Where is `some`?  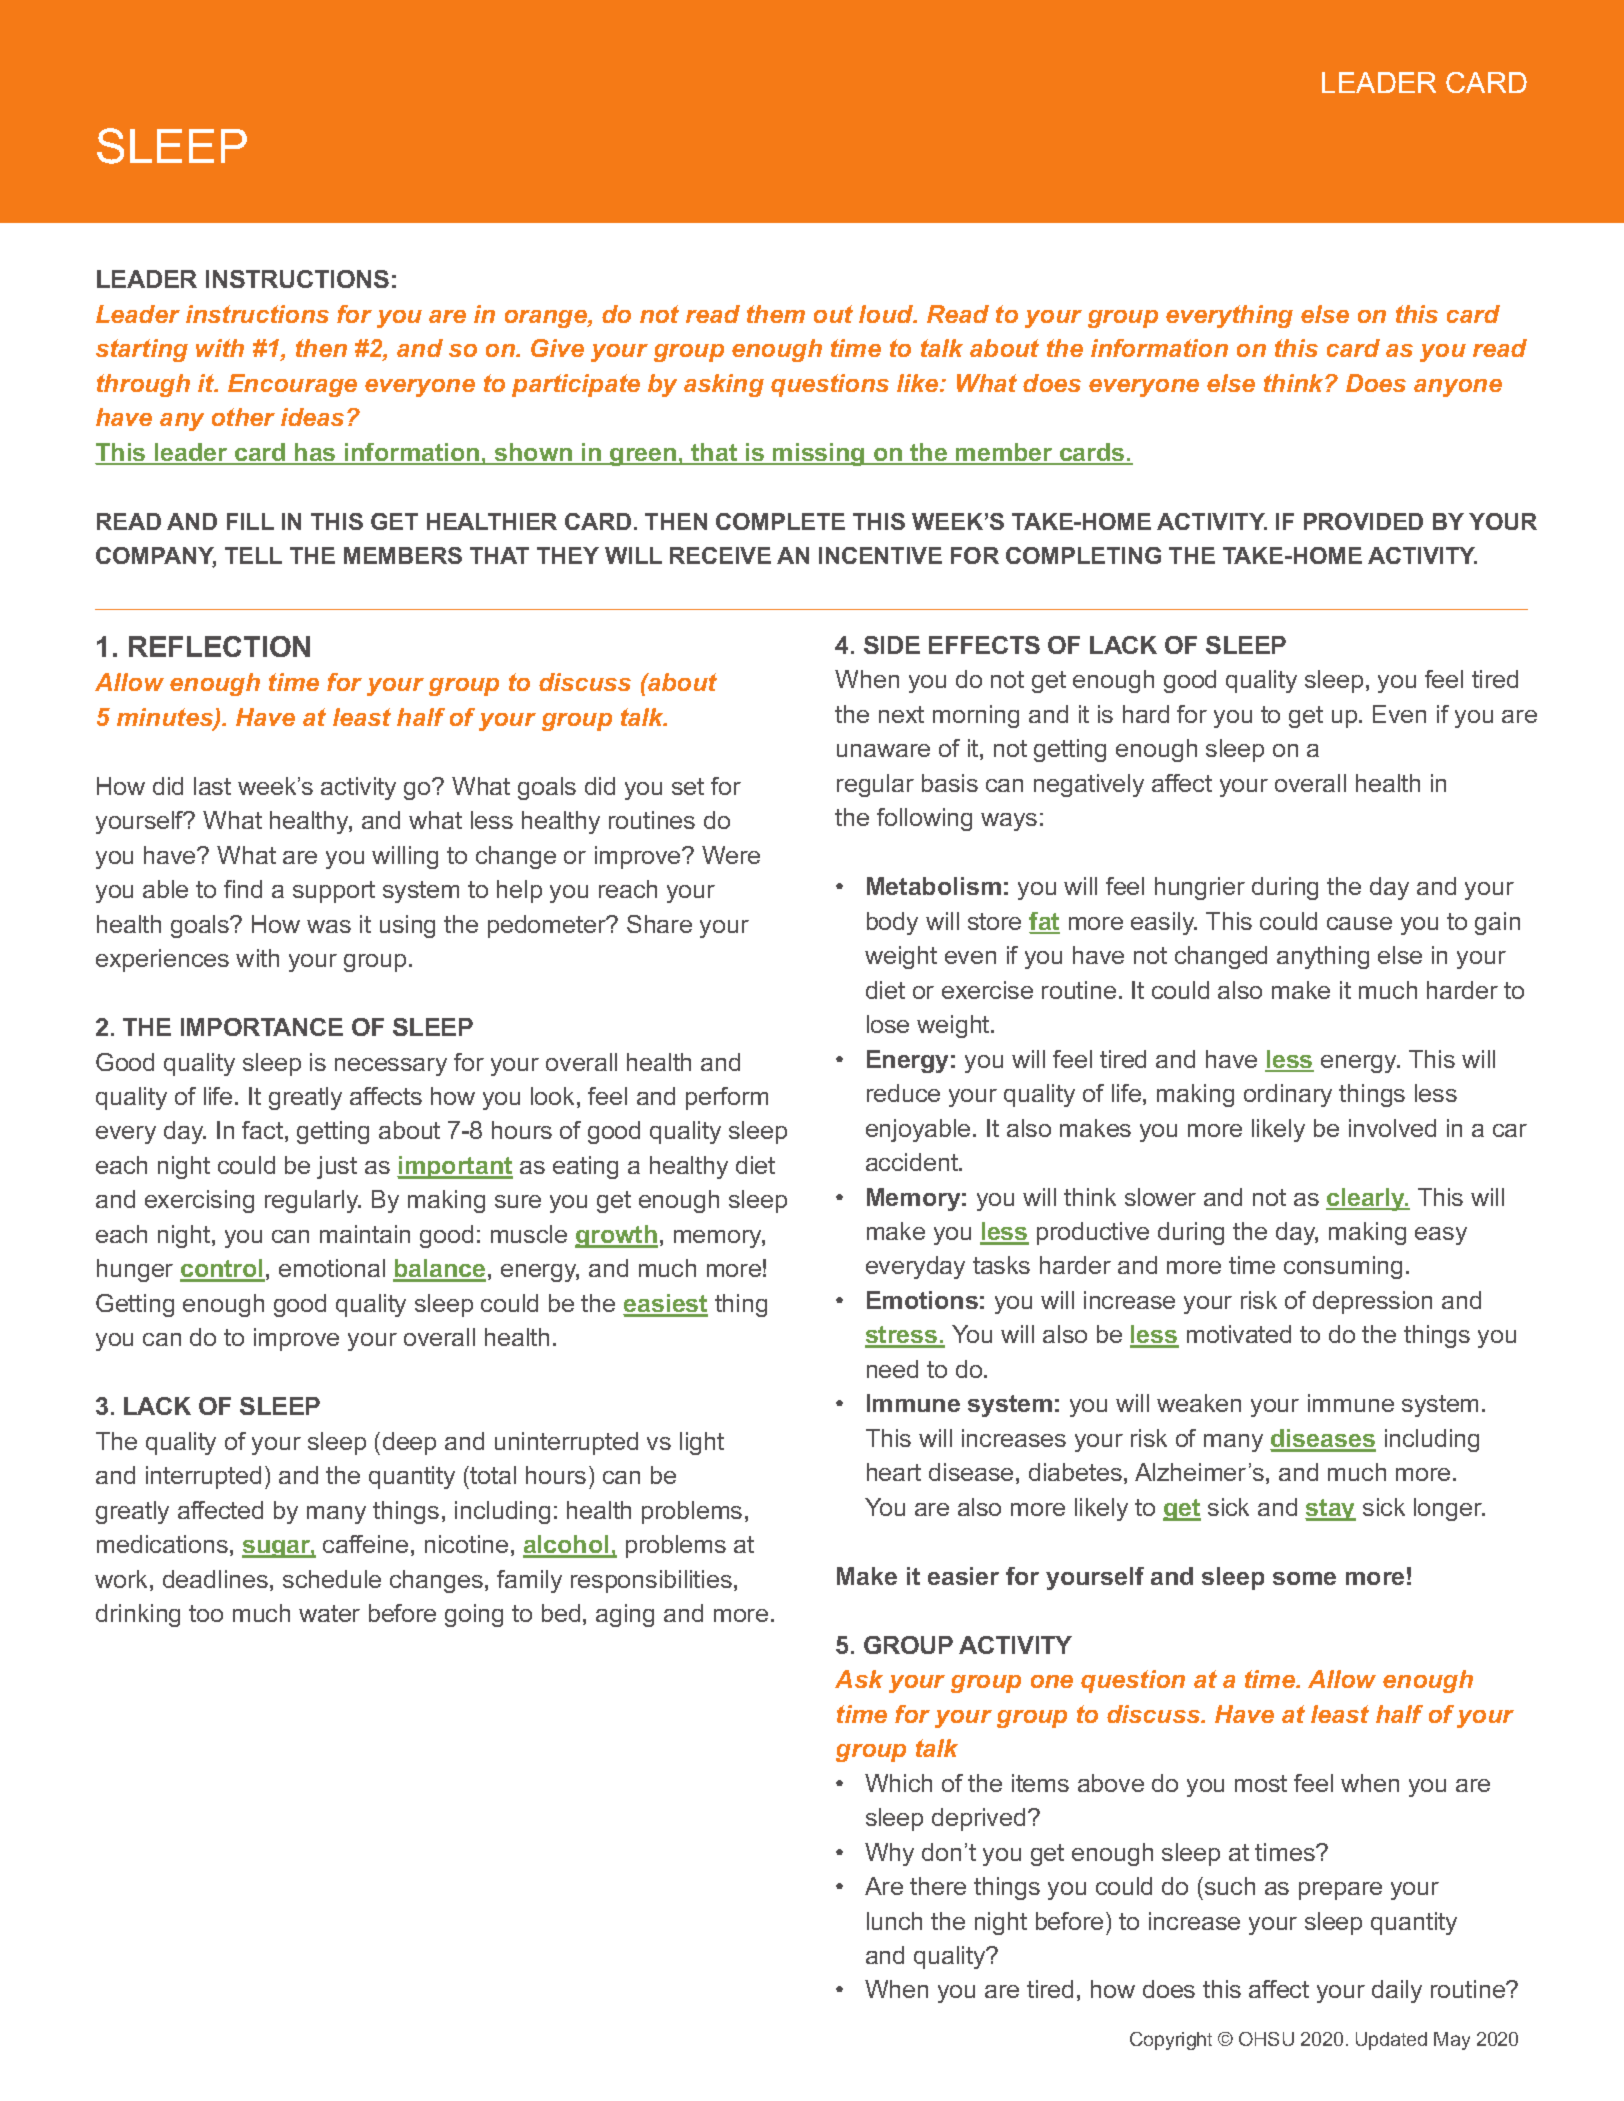
some is located at coordinates (1304, 1578).
